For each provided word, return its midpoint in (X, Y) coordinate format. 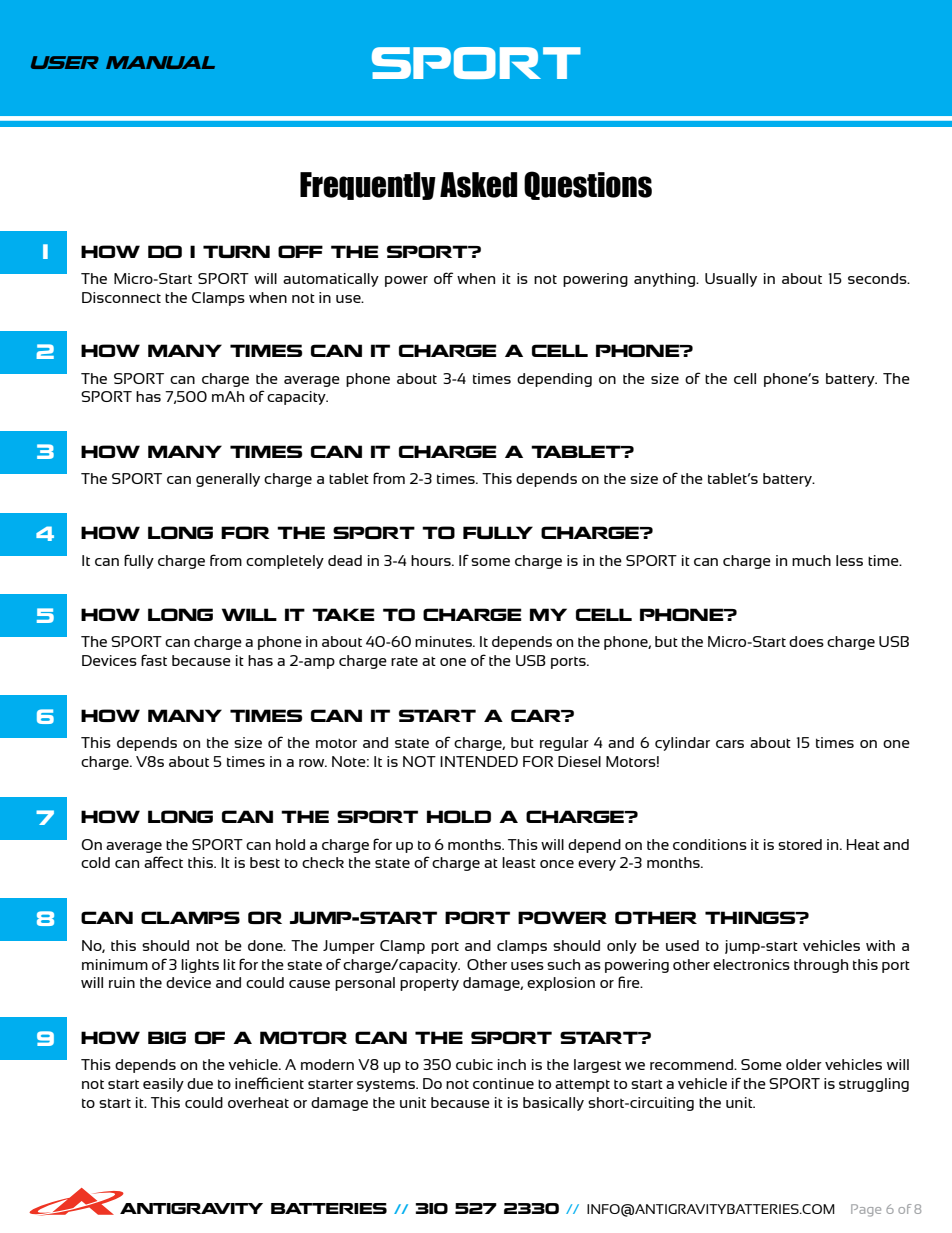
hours (432, 560)
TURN (236, 251)
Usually (731, 280)
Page (866, 1210)
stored (800, 844)
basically (553, 1104)
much (811, 560)
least (519, 862)
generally (228, 480)
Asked (478, 185)
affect (163, 862)
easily (163, 1085)
